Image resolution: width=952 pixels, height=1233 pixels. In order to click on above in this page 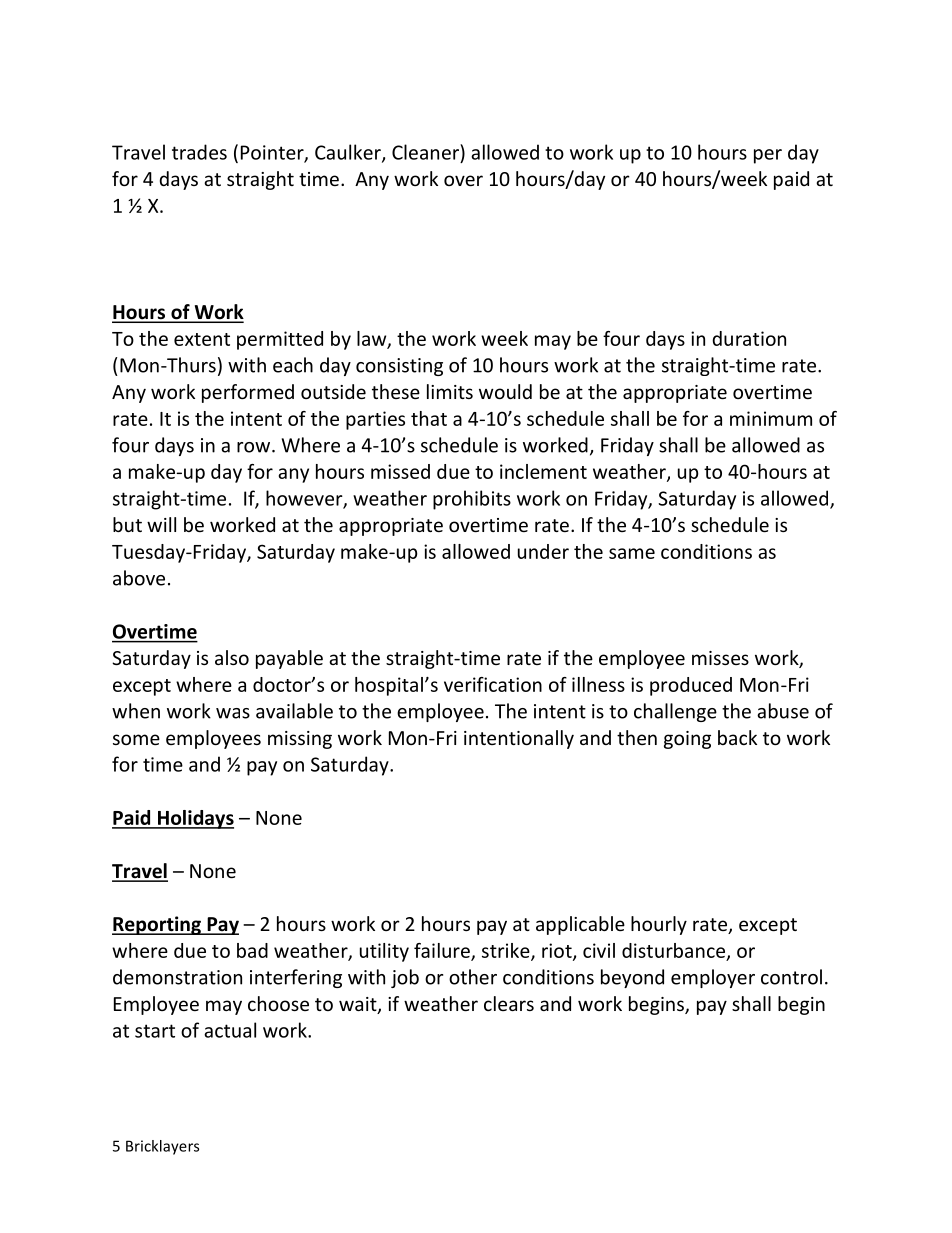, I will do `click(139, 578)`.
